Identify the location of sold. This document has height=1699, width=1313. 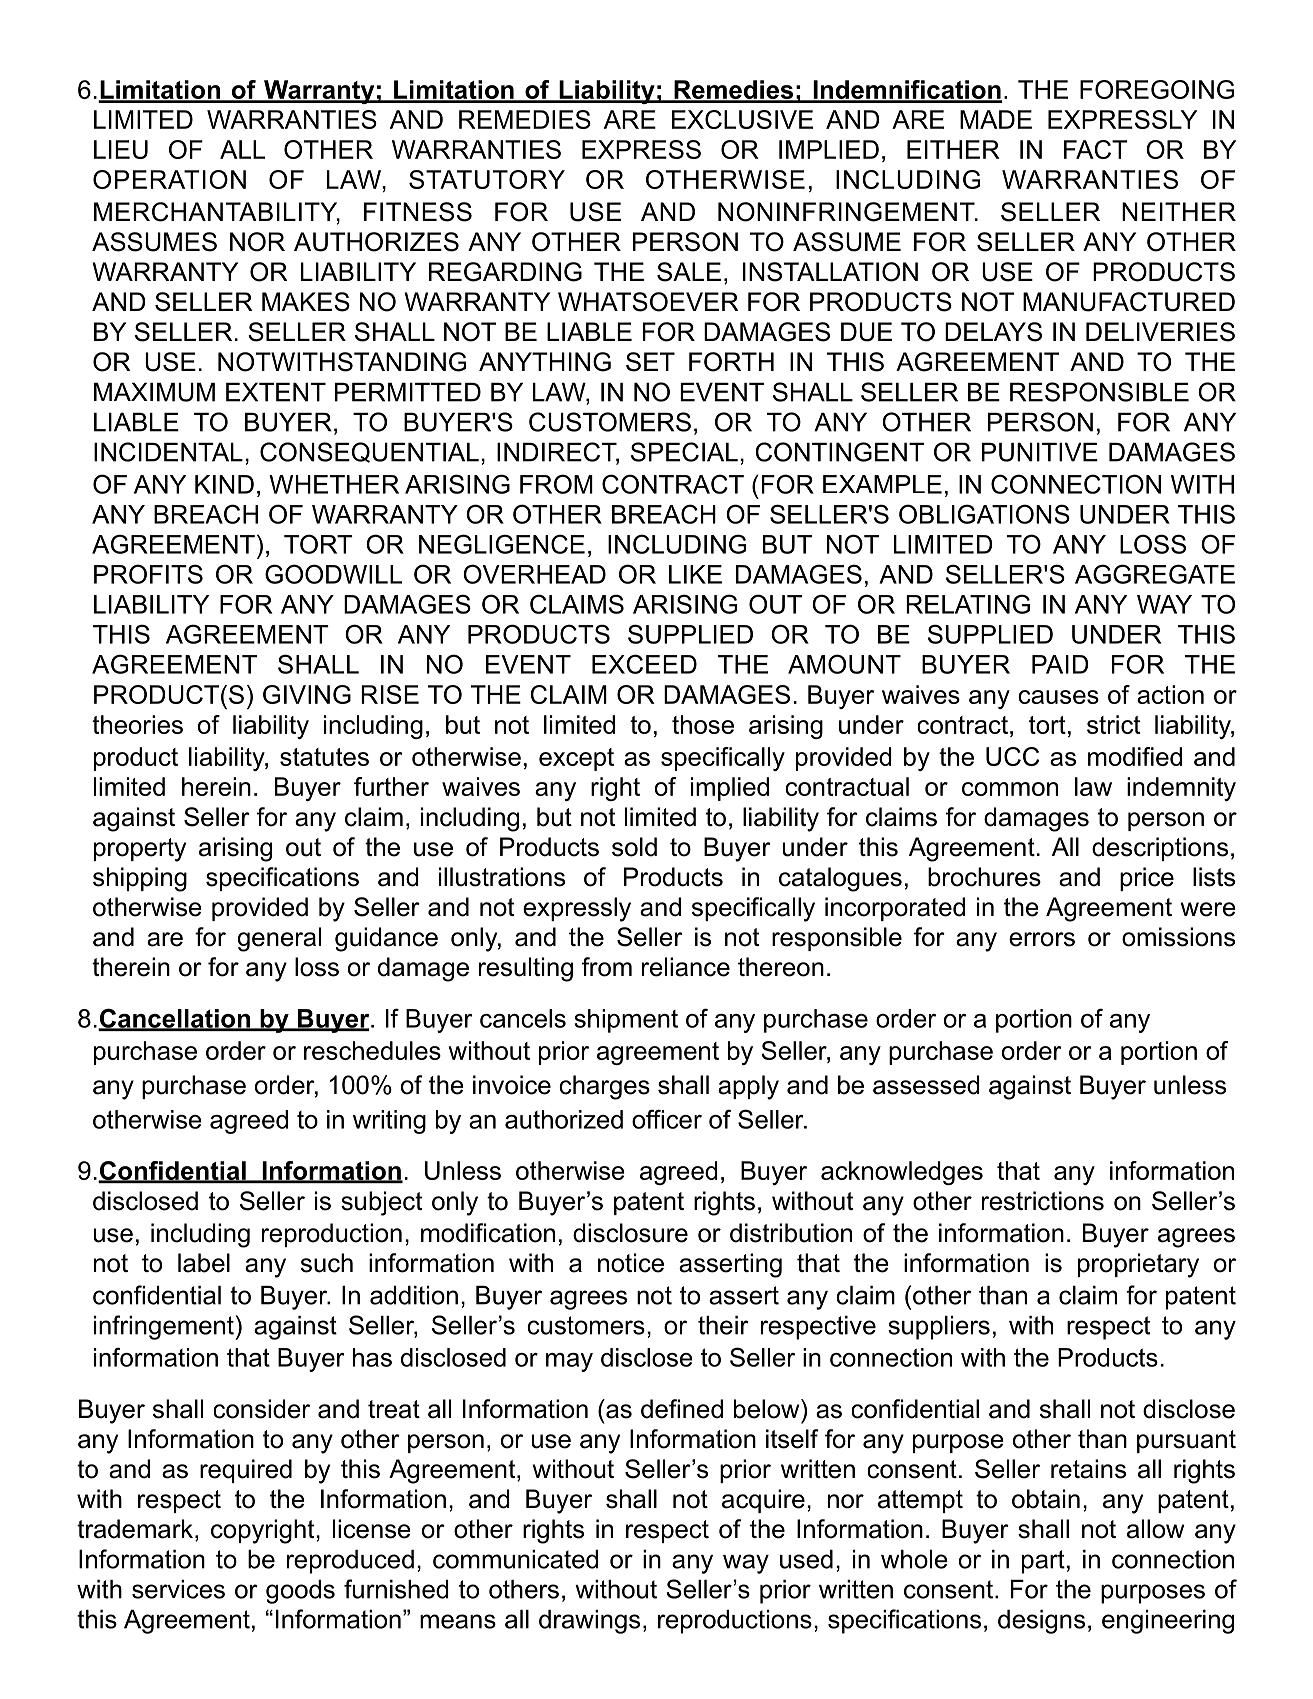
(634, 847).
